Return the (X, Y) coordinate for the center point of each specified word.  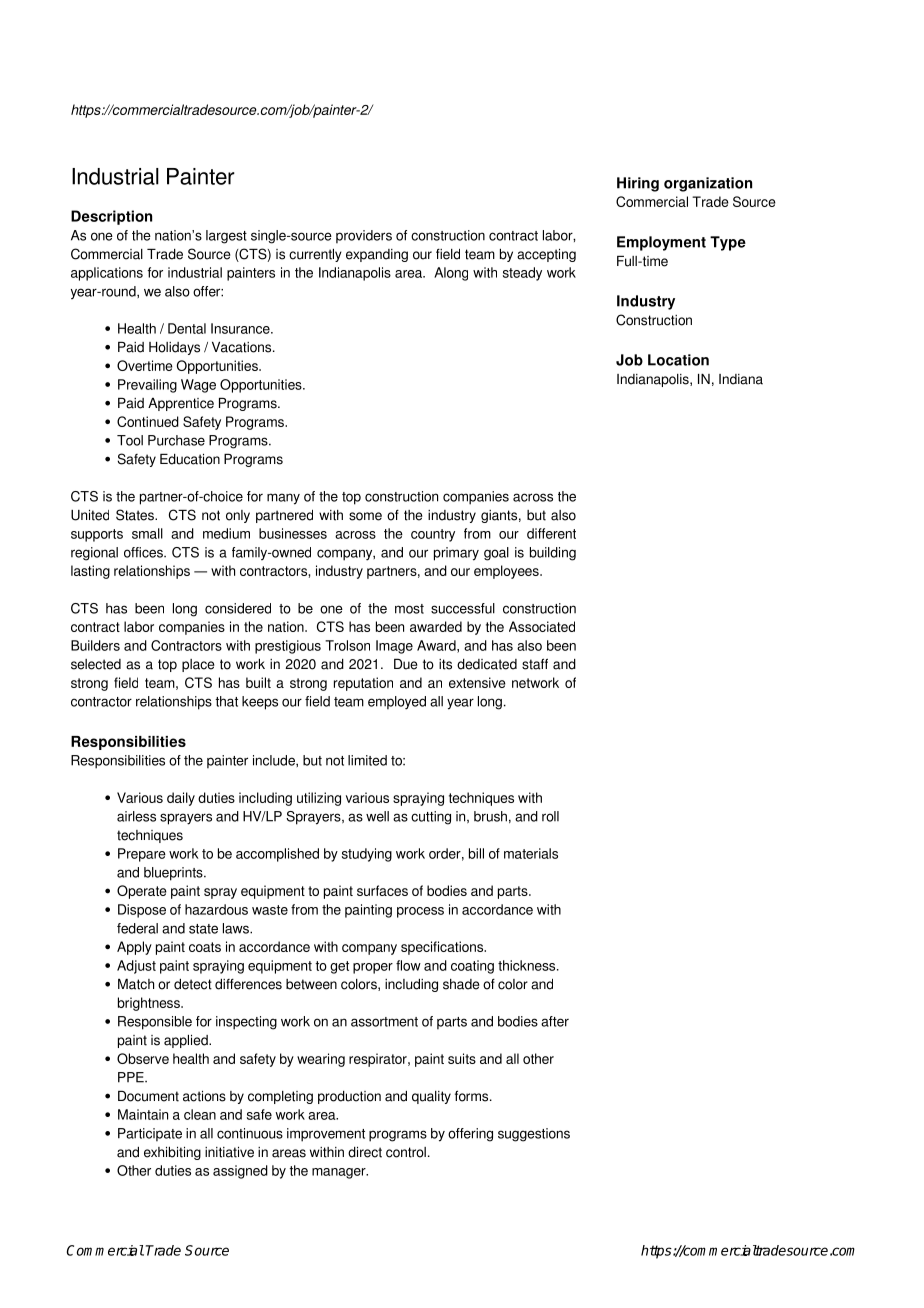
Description (111, 217)
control (406, 1152)
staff (535, 664)
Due (405, 664)
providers (364, 237)
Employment (661, 243)
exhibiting (172, 1153)
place (198, 665)
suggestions (534, 1135)
